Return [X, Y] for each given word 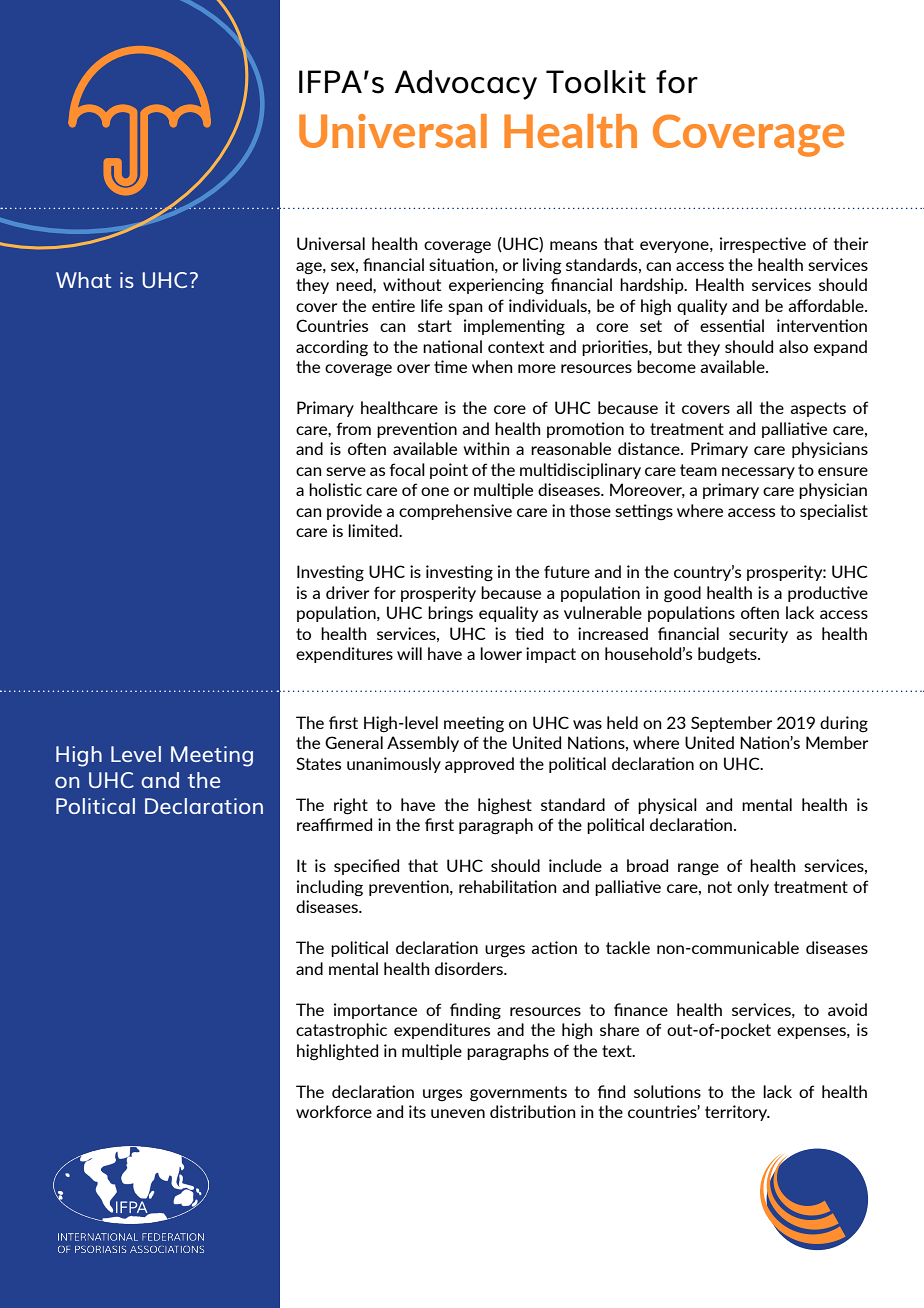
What [83, 280]
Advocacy [466, 85]
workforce [334, 1111]
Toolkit [596, 82]
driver [347, 592]
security [758, 635]
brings [450, 614]
